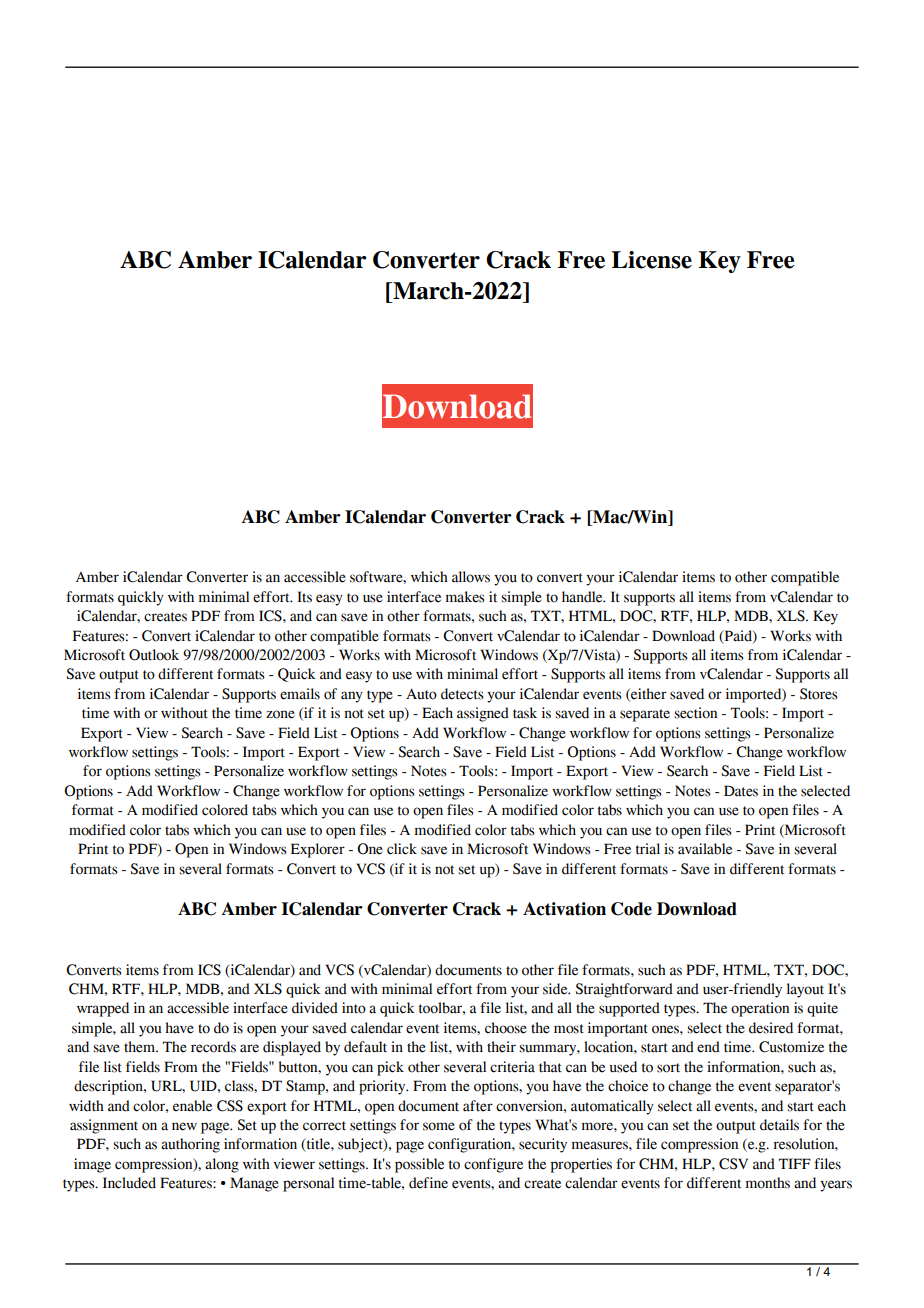  I want to click on configure, so click(493, 1165).
